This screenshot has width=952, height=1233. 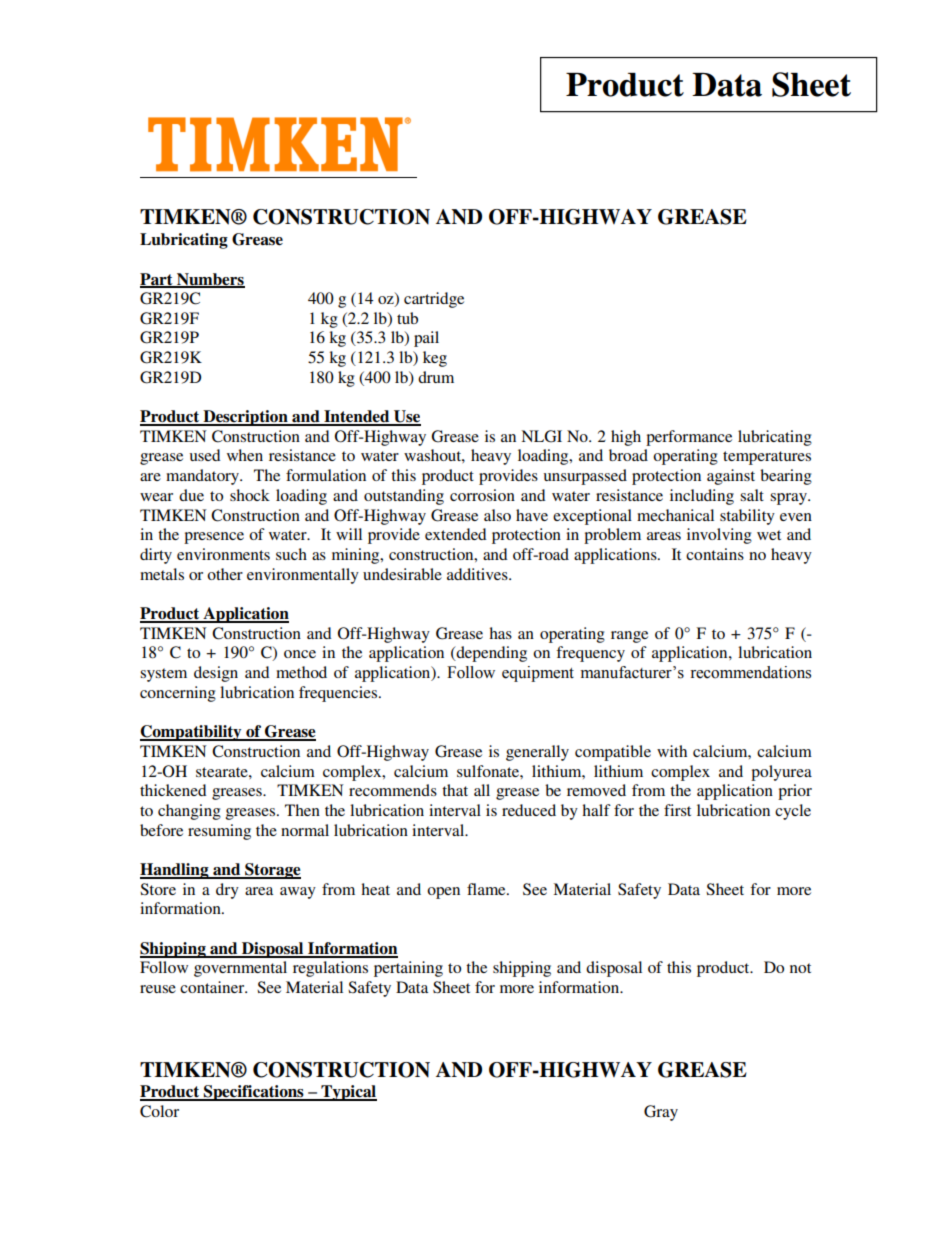 I want to click on performance, so click(x=689, y=438).
